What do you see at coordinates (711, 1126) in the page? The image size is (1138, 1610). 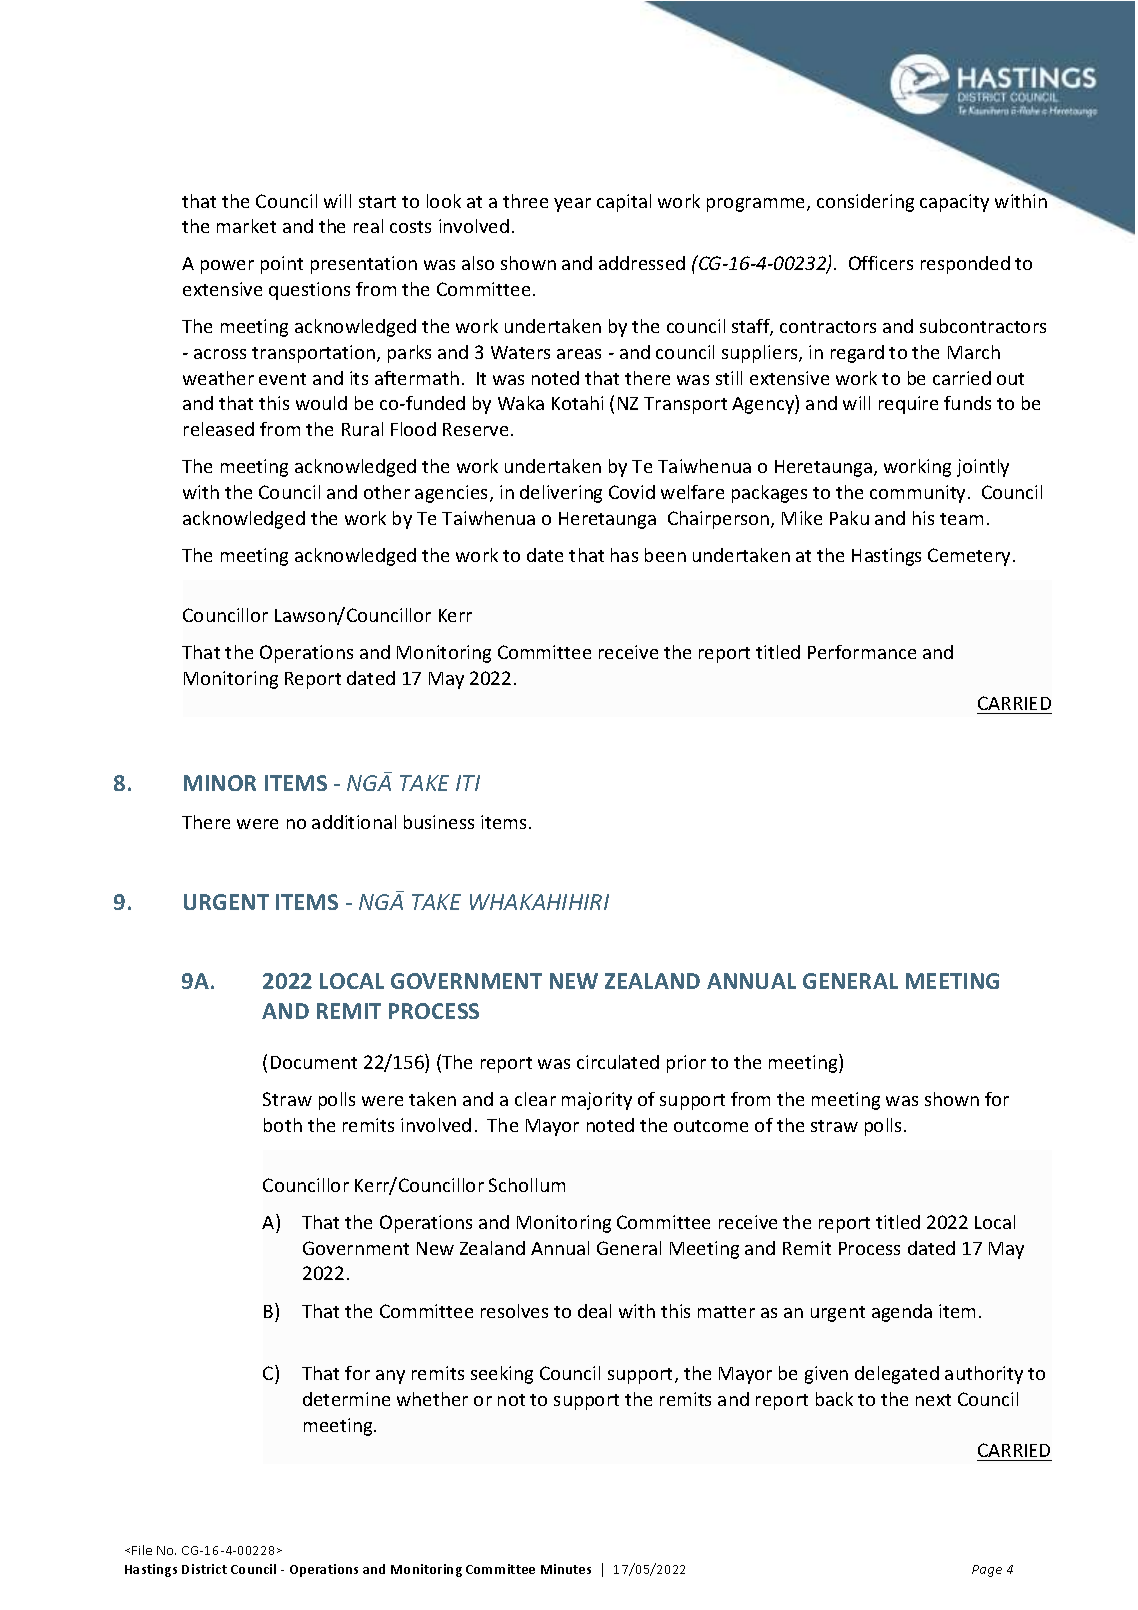 I see `outcome` at bounding box center [711, 1126].
